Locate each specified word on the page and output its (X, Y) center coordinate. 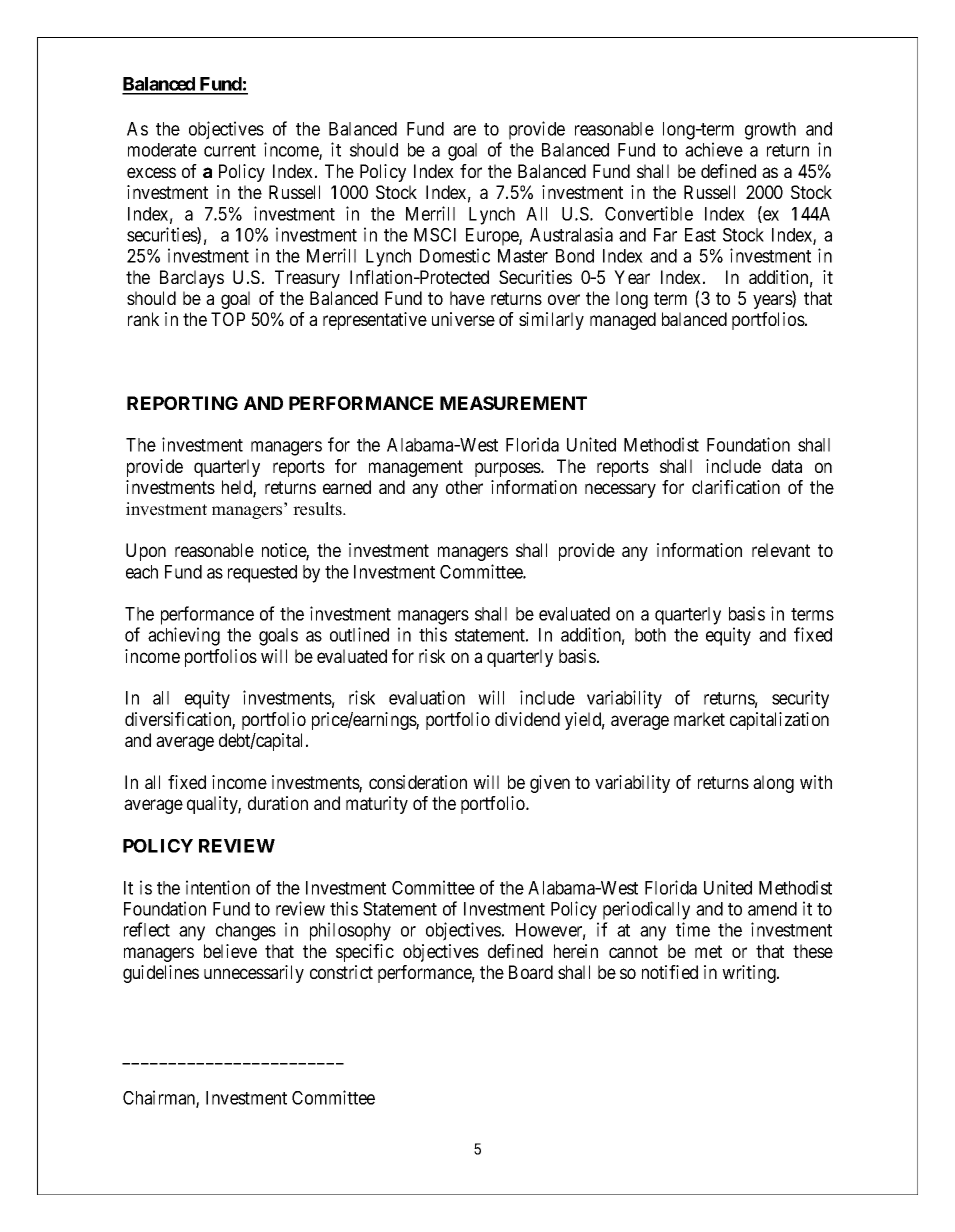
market (699, 719)
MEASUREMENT (513, 403)
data (787, 466)
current (230, 150)
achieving (184, 636)
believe (230, 951)
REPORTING (182, 403)
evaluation (427, 697)
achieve (714, 149)
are (464, 130)
